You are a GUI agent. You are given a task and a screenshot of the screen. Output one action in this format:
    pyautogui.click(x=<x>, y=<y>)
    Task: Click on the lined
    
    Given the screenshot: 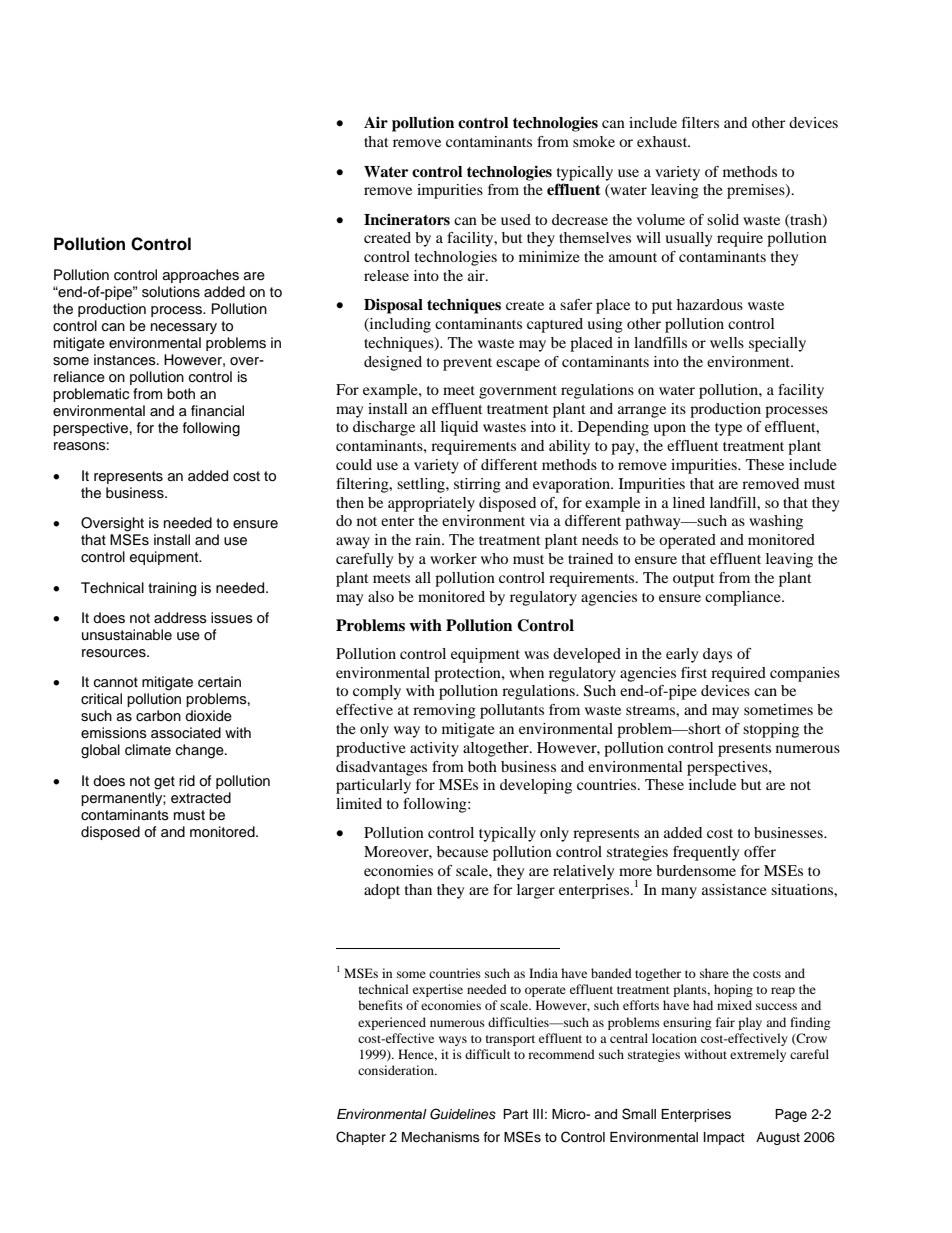 What is the action you would take?
    pyautogui.click(x=689, y=502)
